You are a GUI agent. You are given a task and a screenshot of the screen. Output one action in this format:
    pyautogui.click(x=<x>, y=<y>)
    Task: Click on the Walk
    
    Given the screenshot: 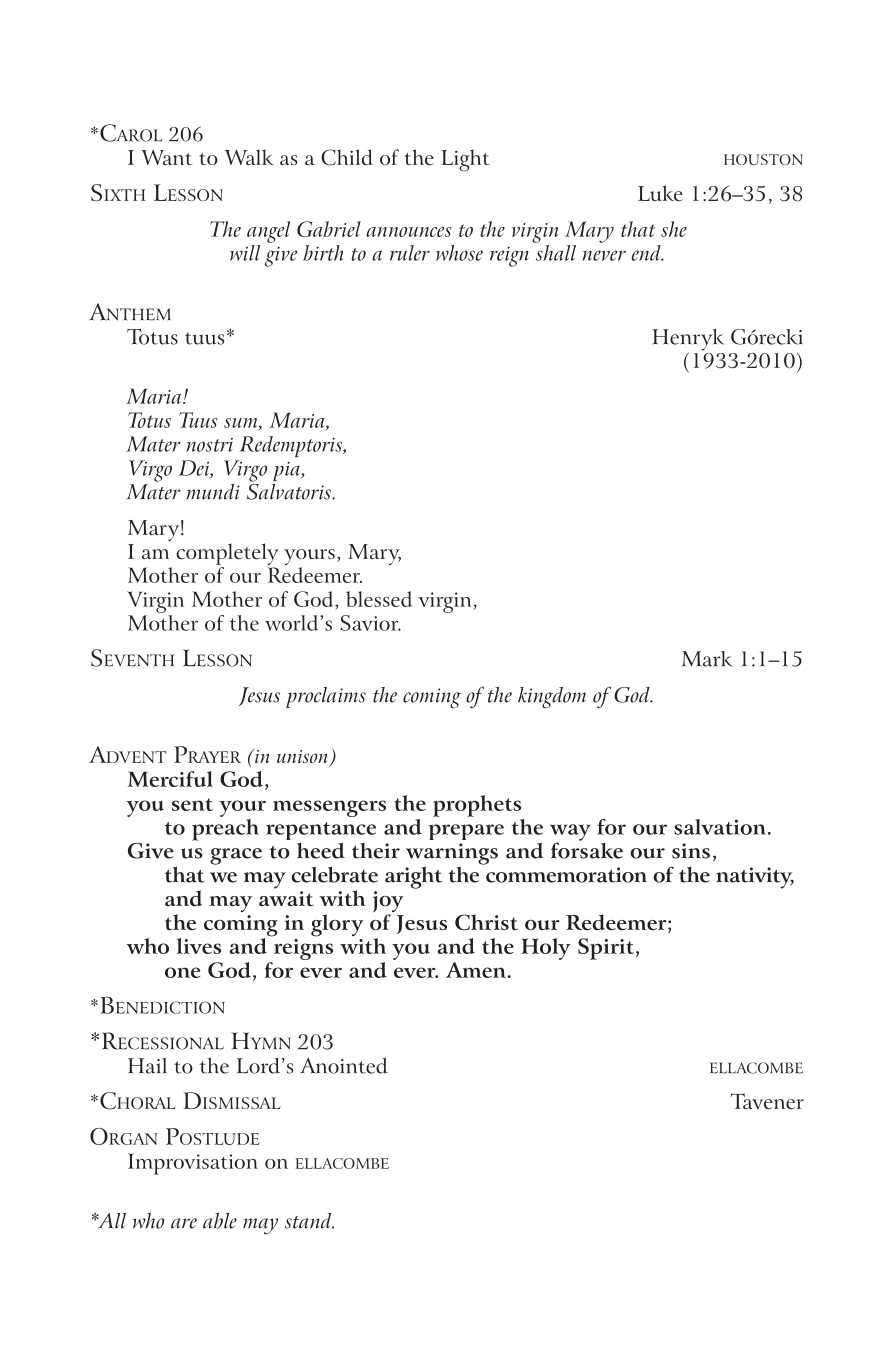 What is the action you would take?
    pyautogui.click(x=249, y=157)
